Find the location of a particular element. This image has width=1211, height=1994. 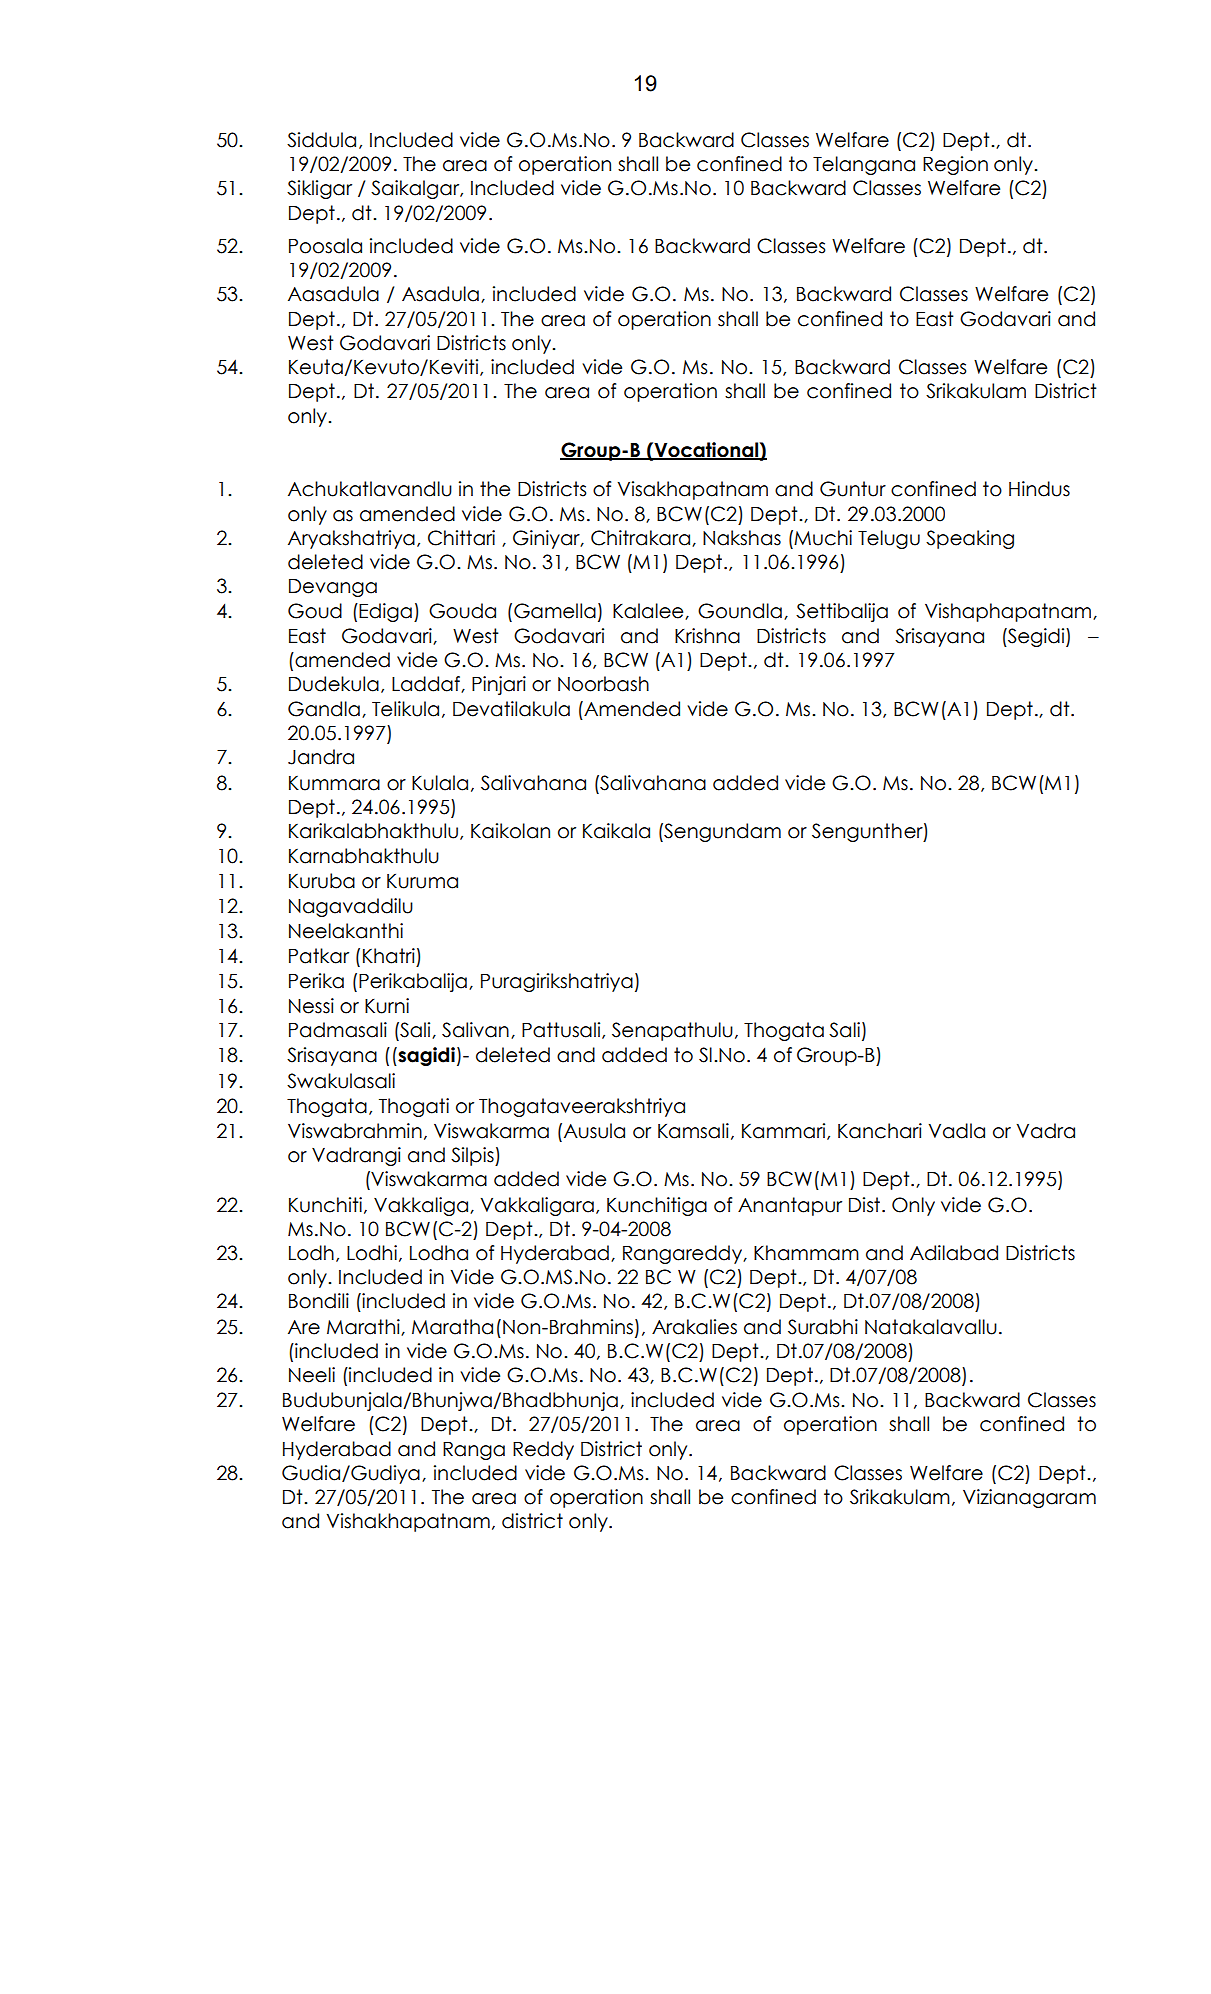

Krishna is located at coordinates (707, 636).
